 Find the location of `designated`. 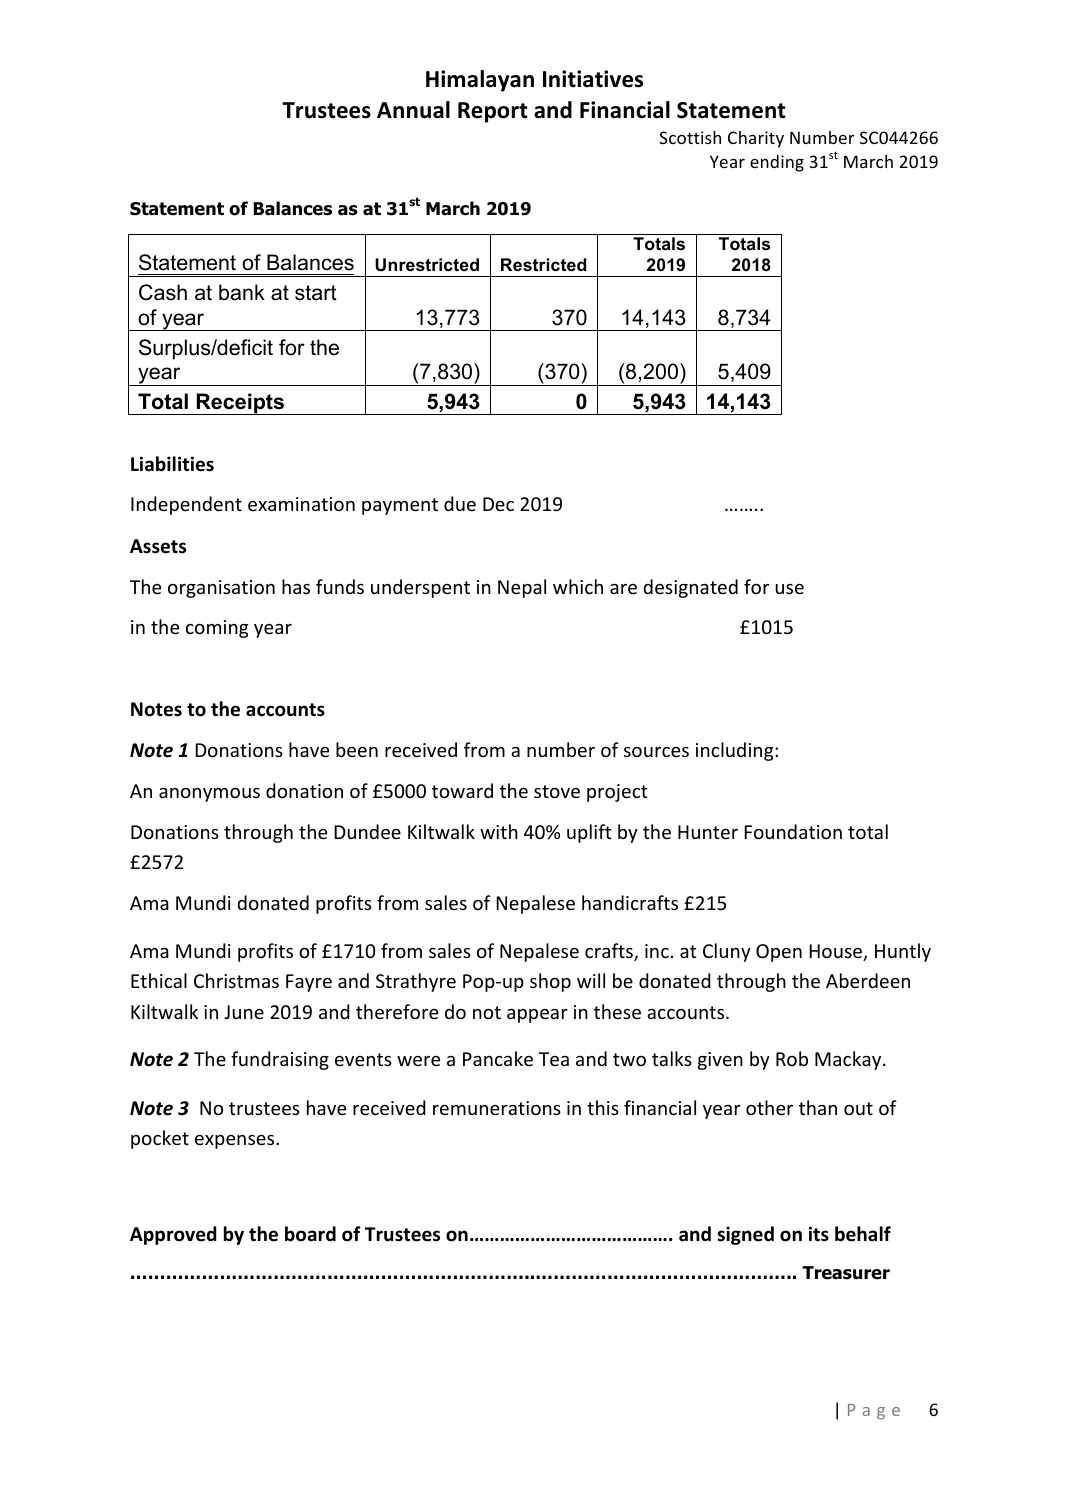

designated is located at coordinates (690, 588).
